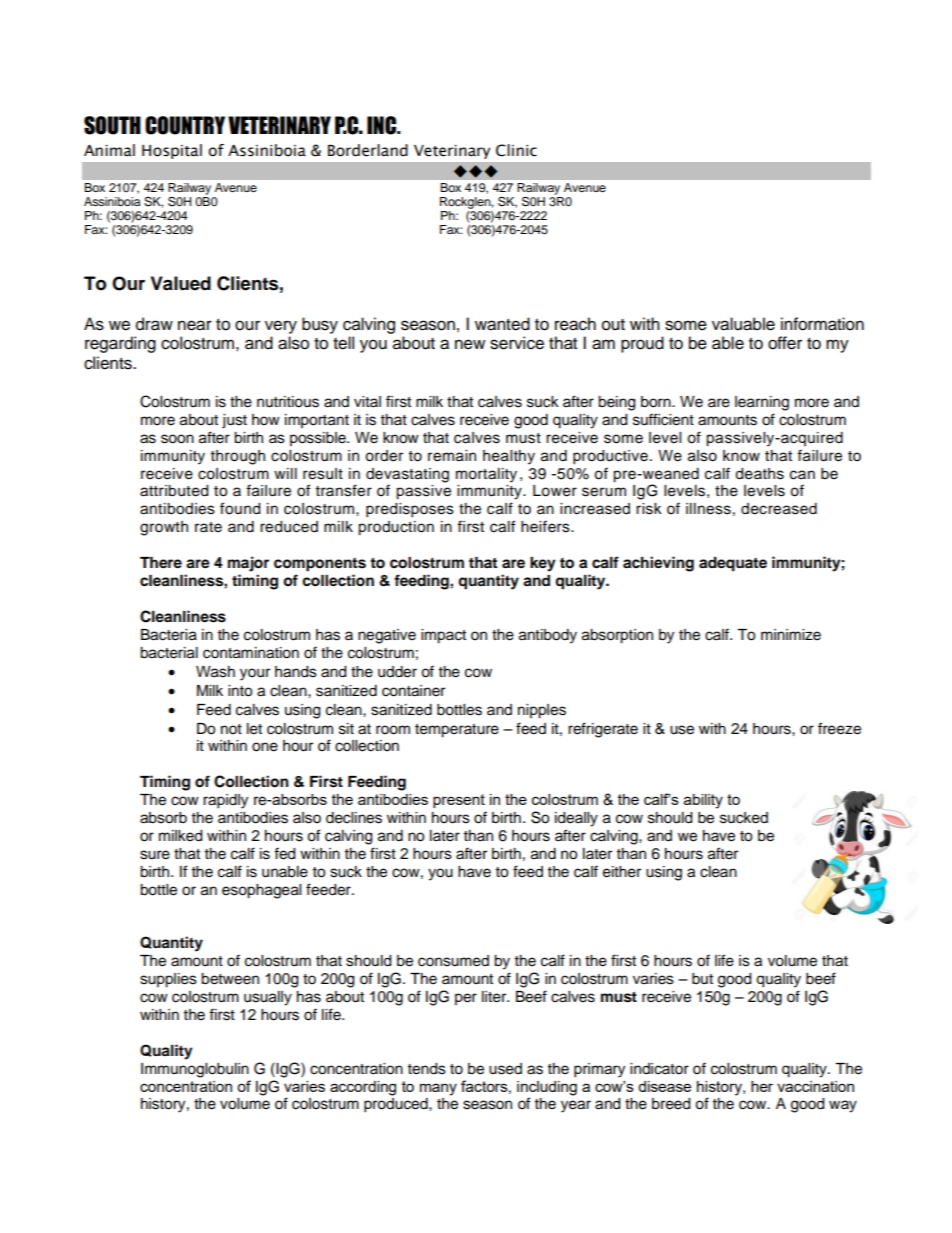 The height and width of the image is (1233, 952). Describe the element at coordinates (452, 456) in the image. I see `remain` at that location.
